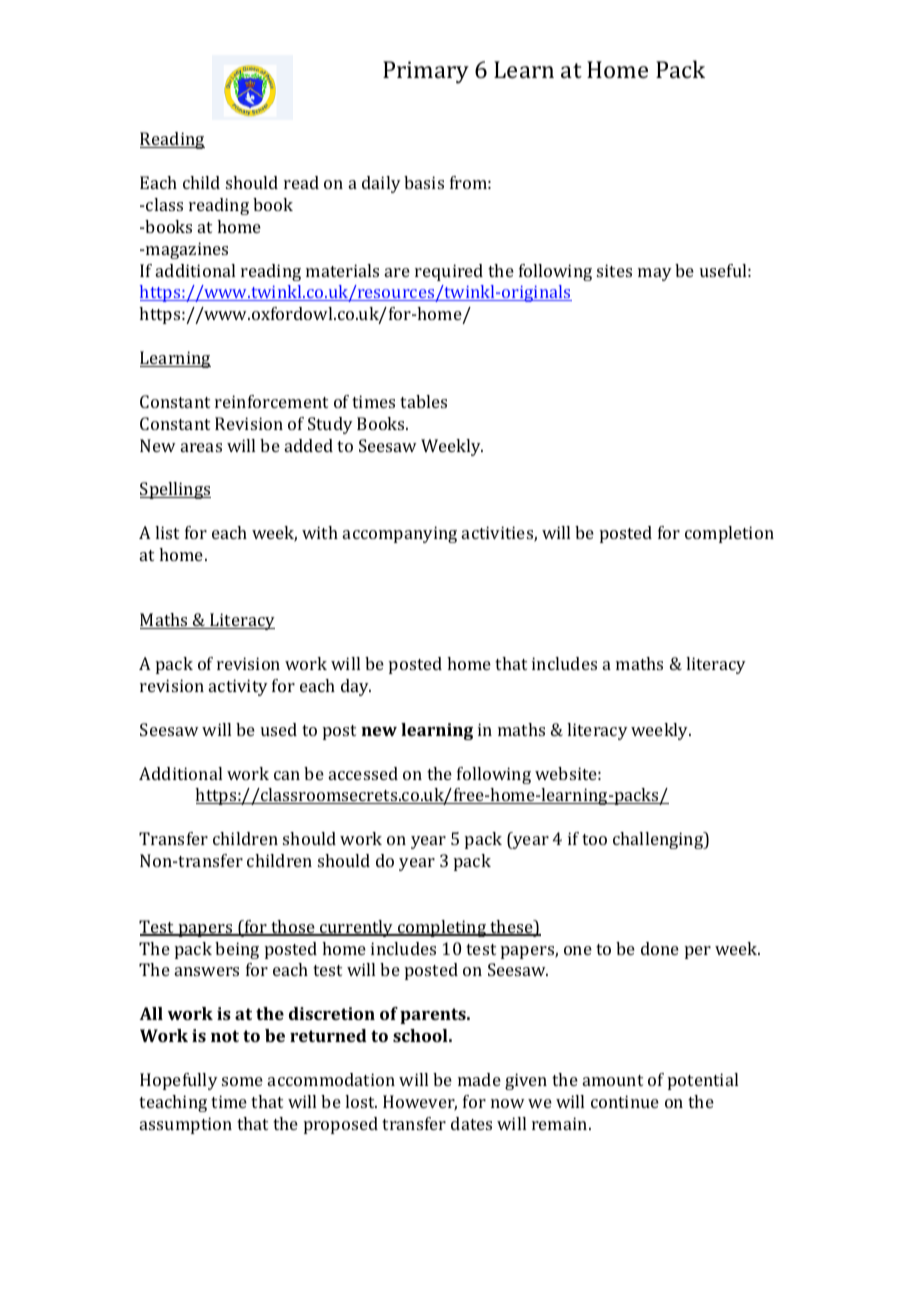 Image resolution: width=924 pixels, height=1309 pixels. I want to click on accompanying, so click(400, 534).
